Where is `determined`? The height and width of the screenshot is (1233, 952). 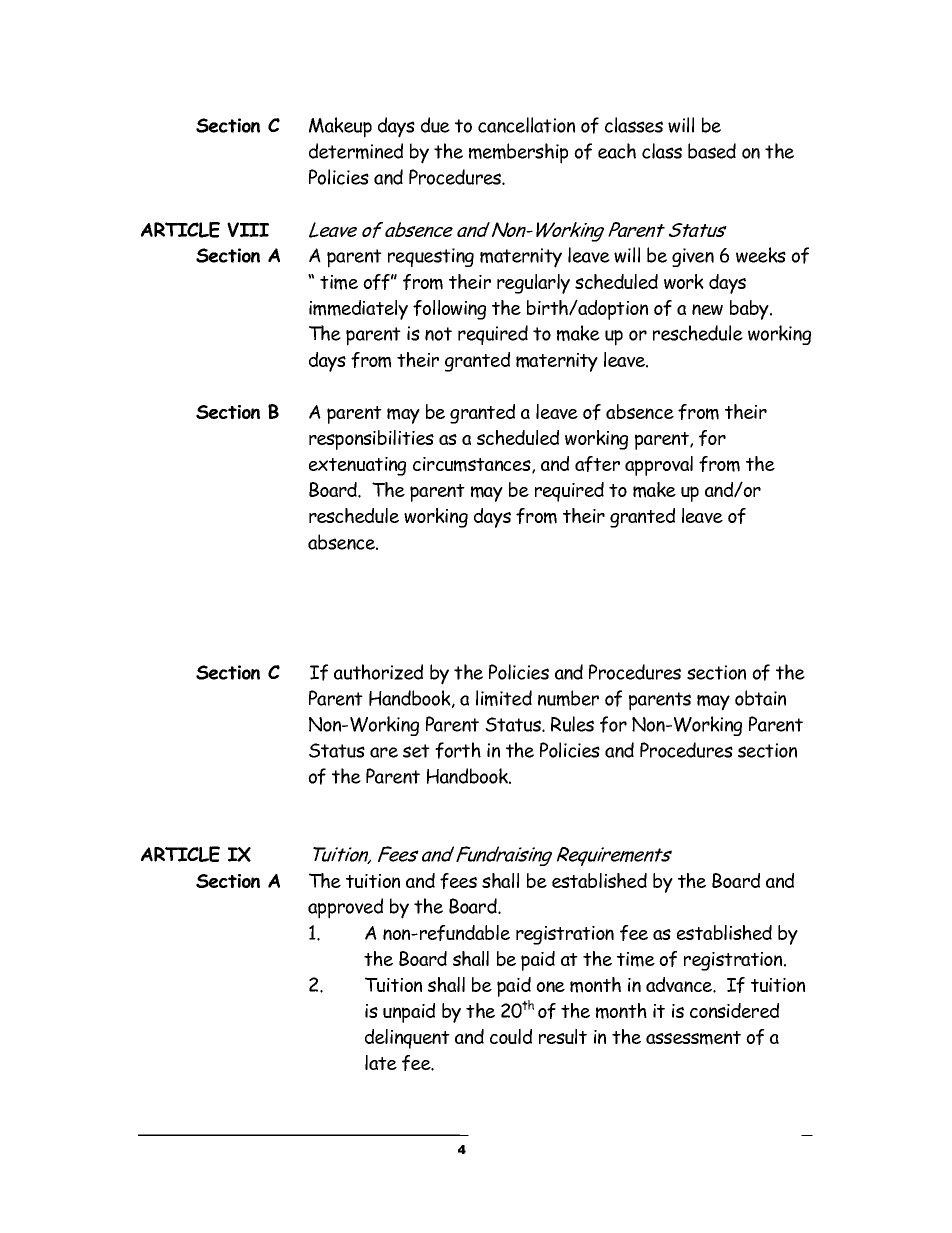 determined is located at coordinates (356, 151).
